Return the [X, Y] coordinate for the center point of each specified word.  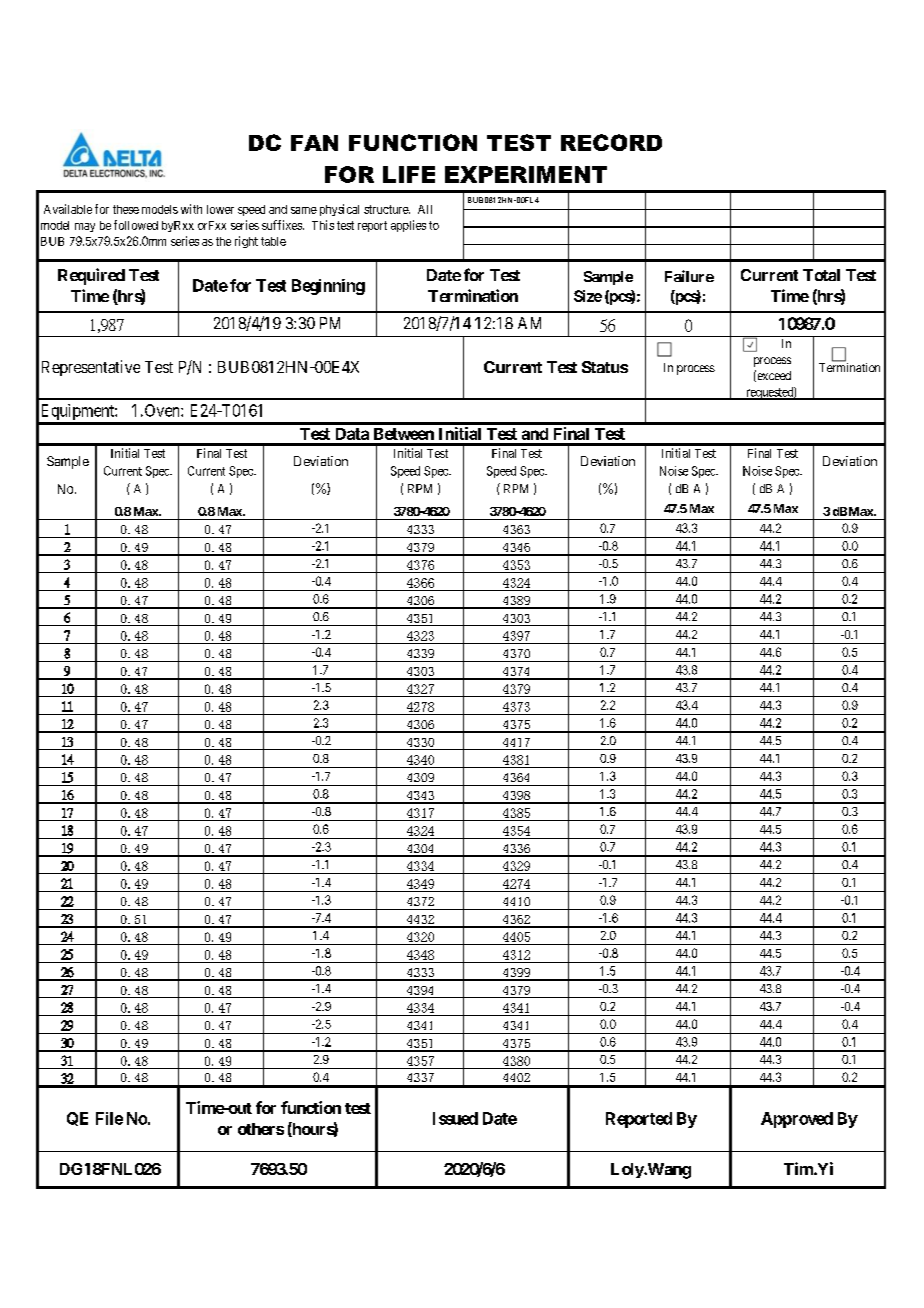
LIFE [409, 174]
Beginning [328, 287]
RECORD [611, 142]
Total [821, 275]
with [191, 209]
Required [91, 276]
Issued [455, 1118]
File [109, 1118]
